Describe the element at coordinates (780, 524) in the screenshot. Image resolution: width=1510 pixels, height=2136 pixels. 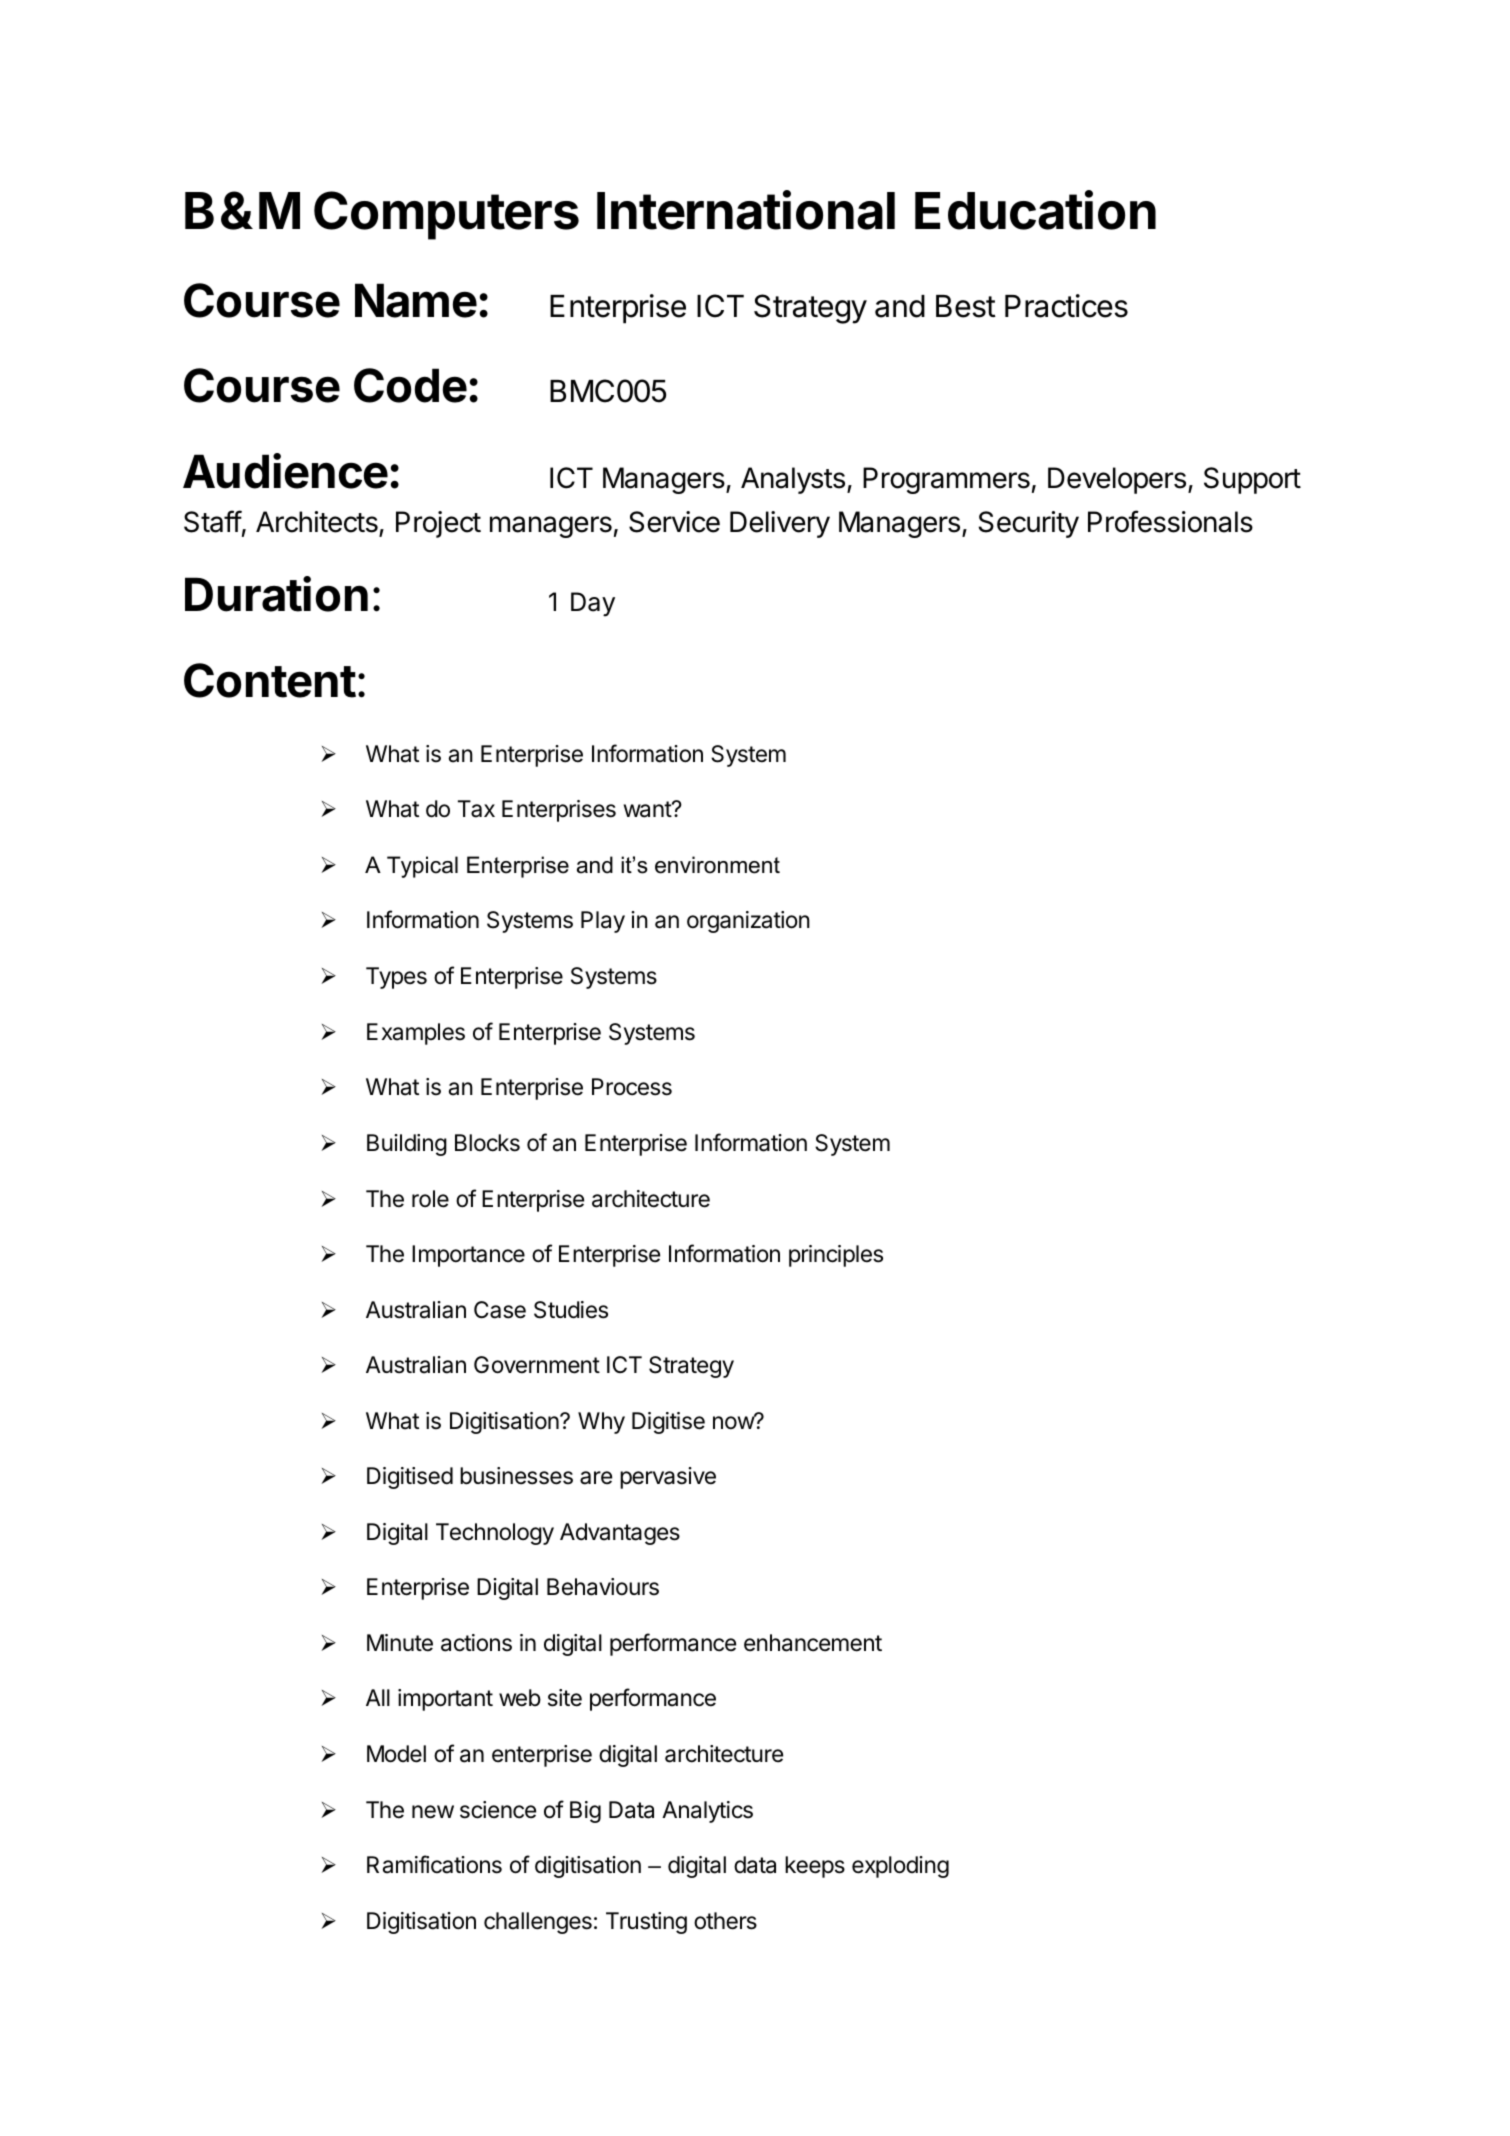
I see `Delivery` at that location.
